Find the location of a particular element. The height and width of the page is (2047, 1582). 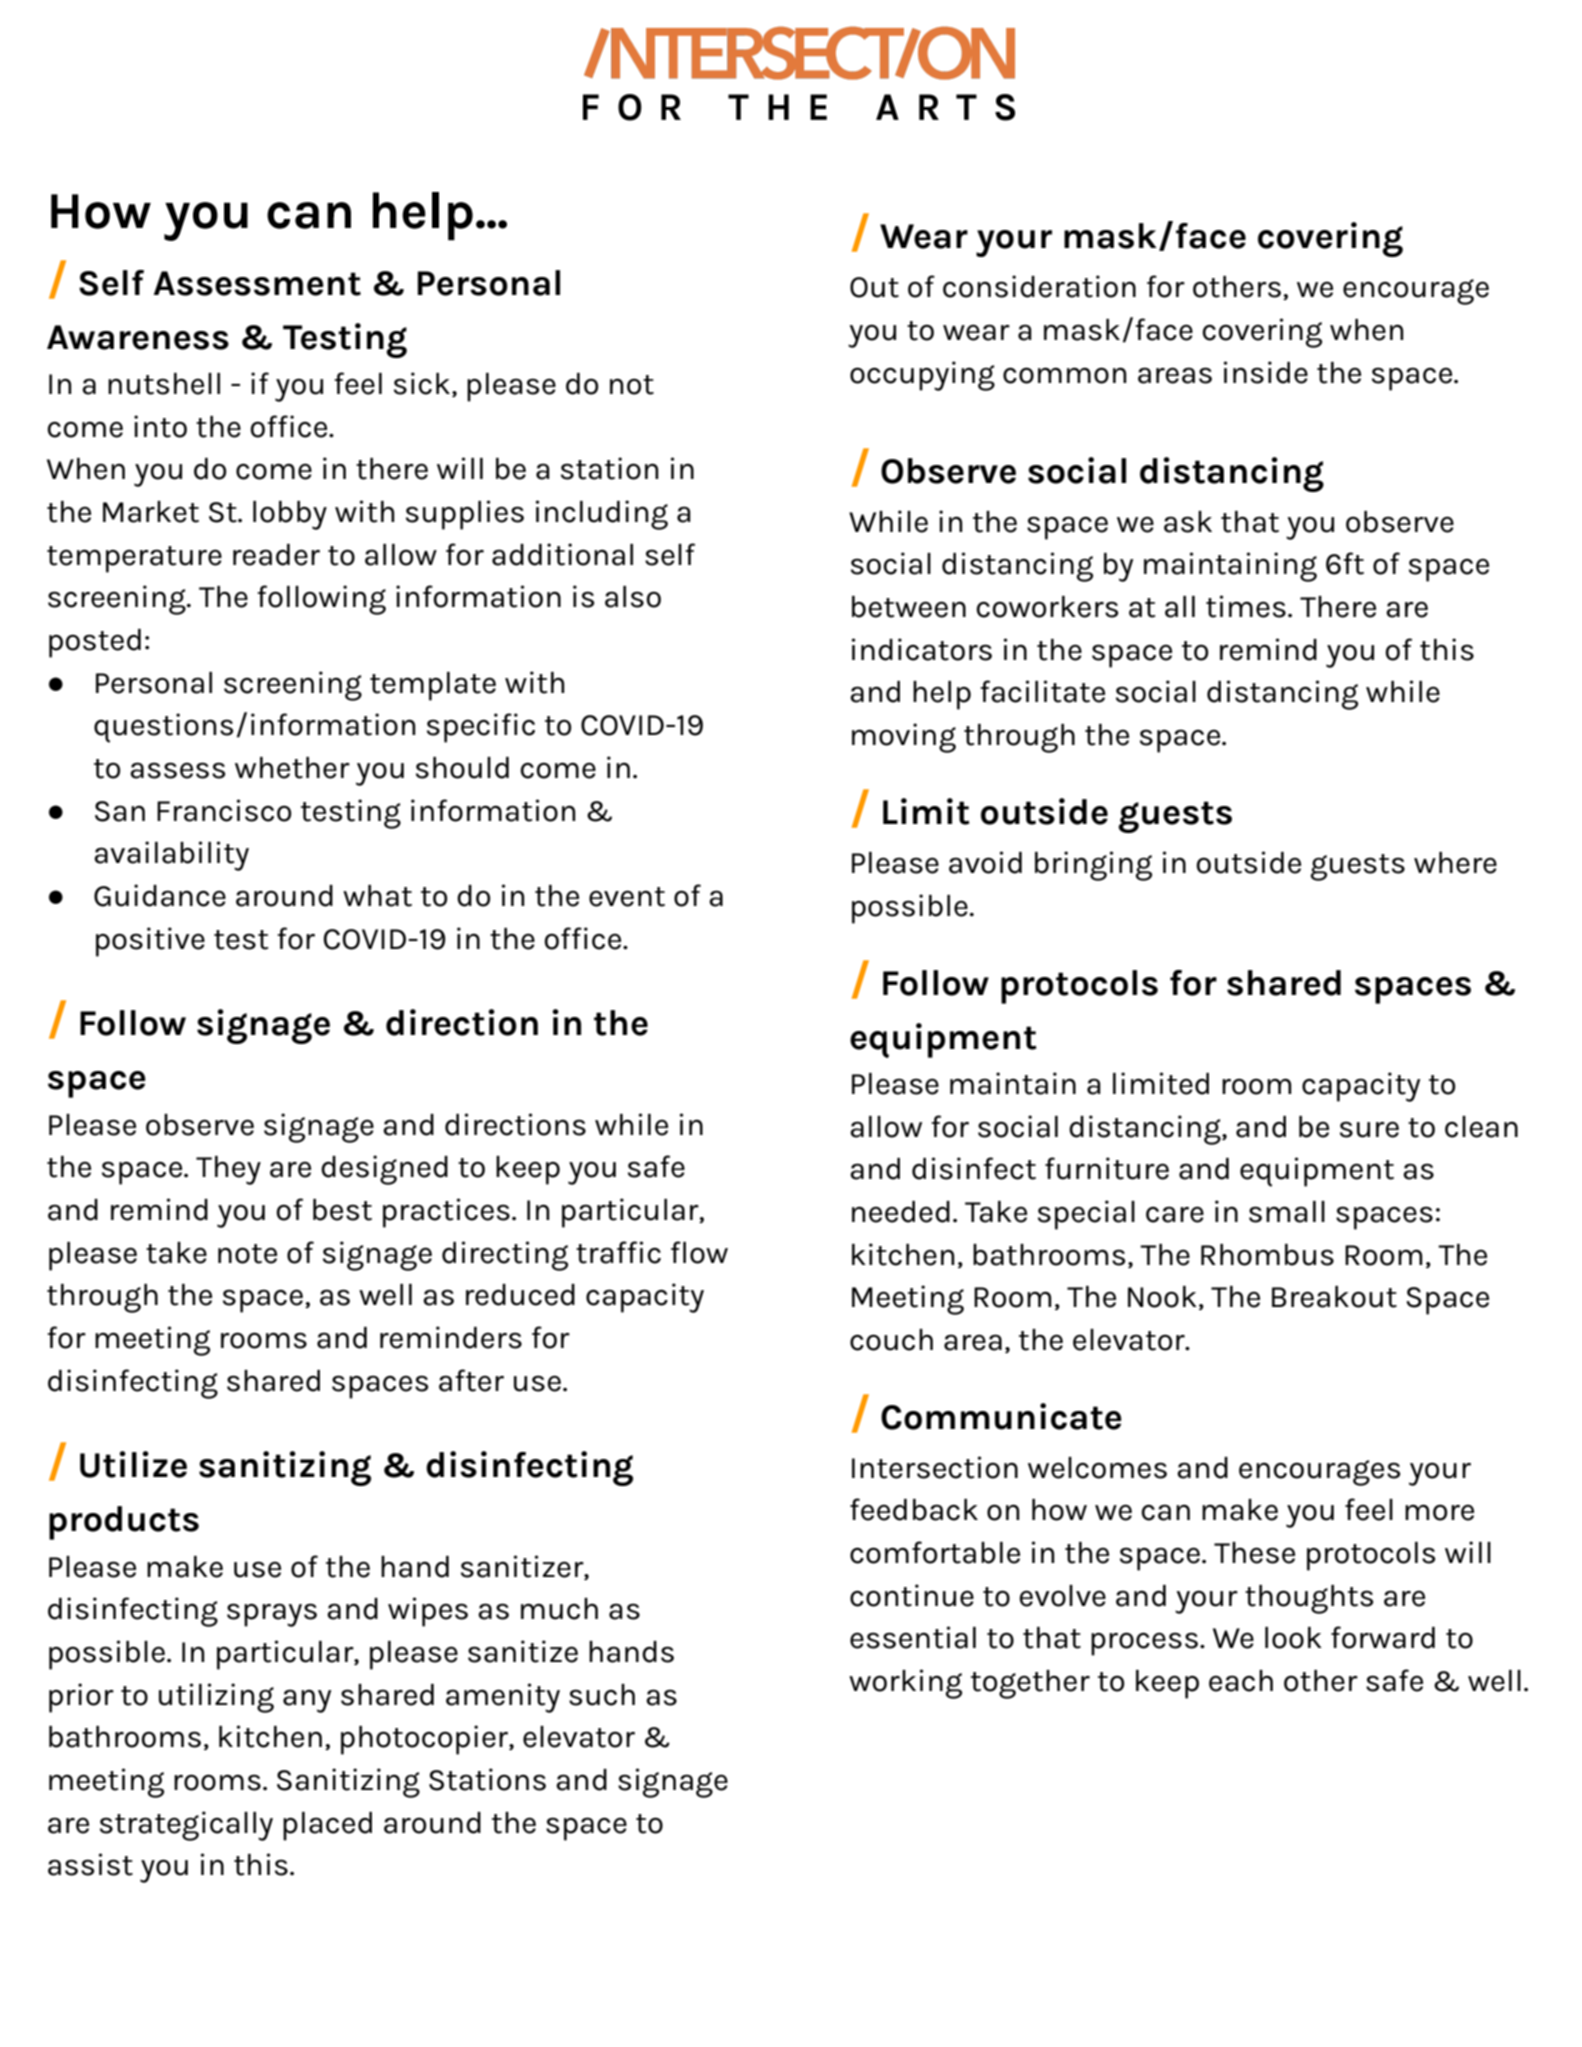

inside is located at coordinates (1266, 372).
